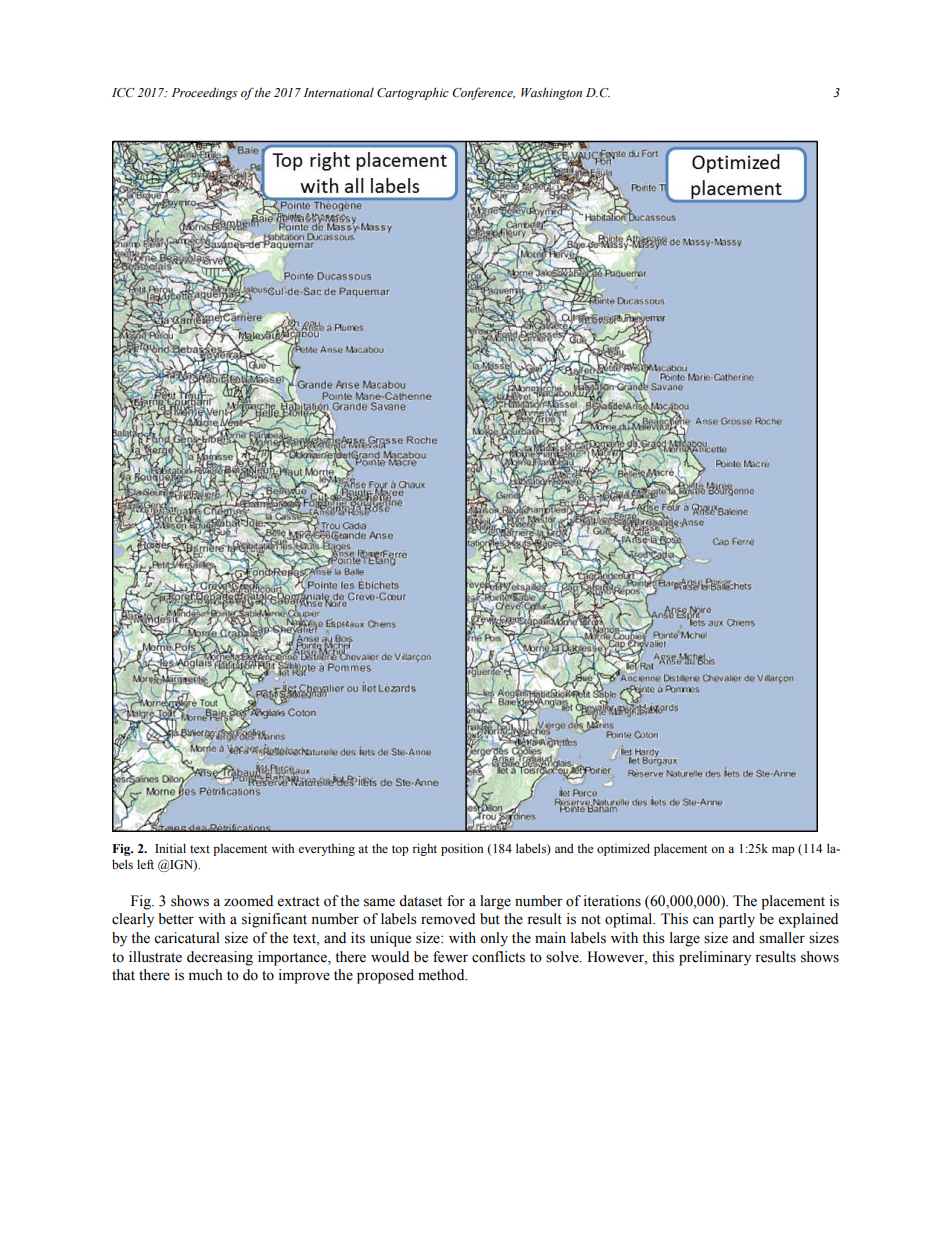 The height and width of the document is (1233, 952). I want to click on decreasing, so click(220, 958).
